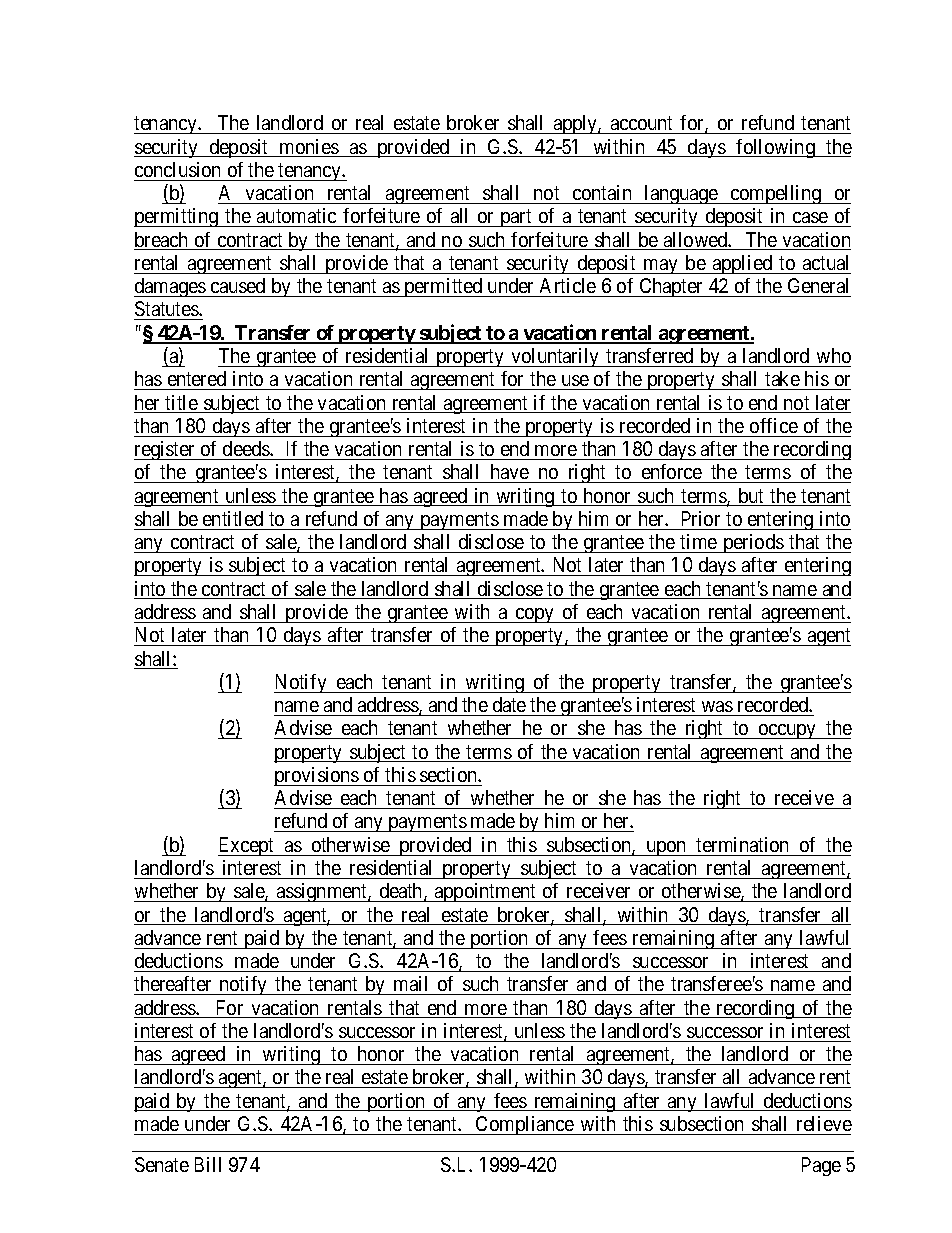  Describe the element at coordinates (516, 218) in the screenshot. I see `part` at that location.
